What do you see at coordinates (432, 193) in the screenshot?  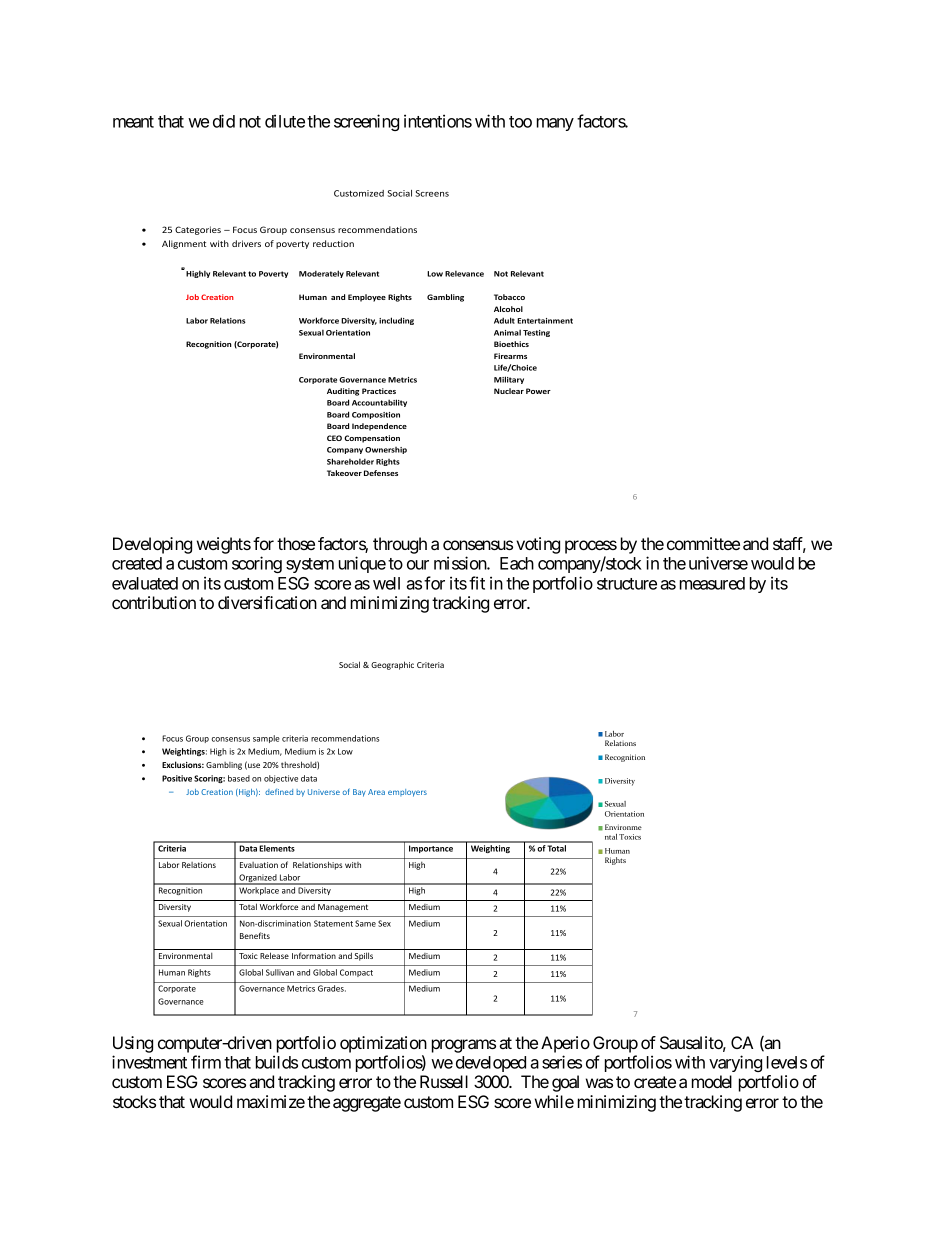 I see `Screens` at bounding box center [432, 193].
